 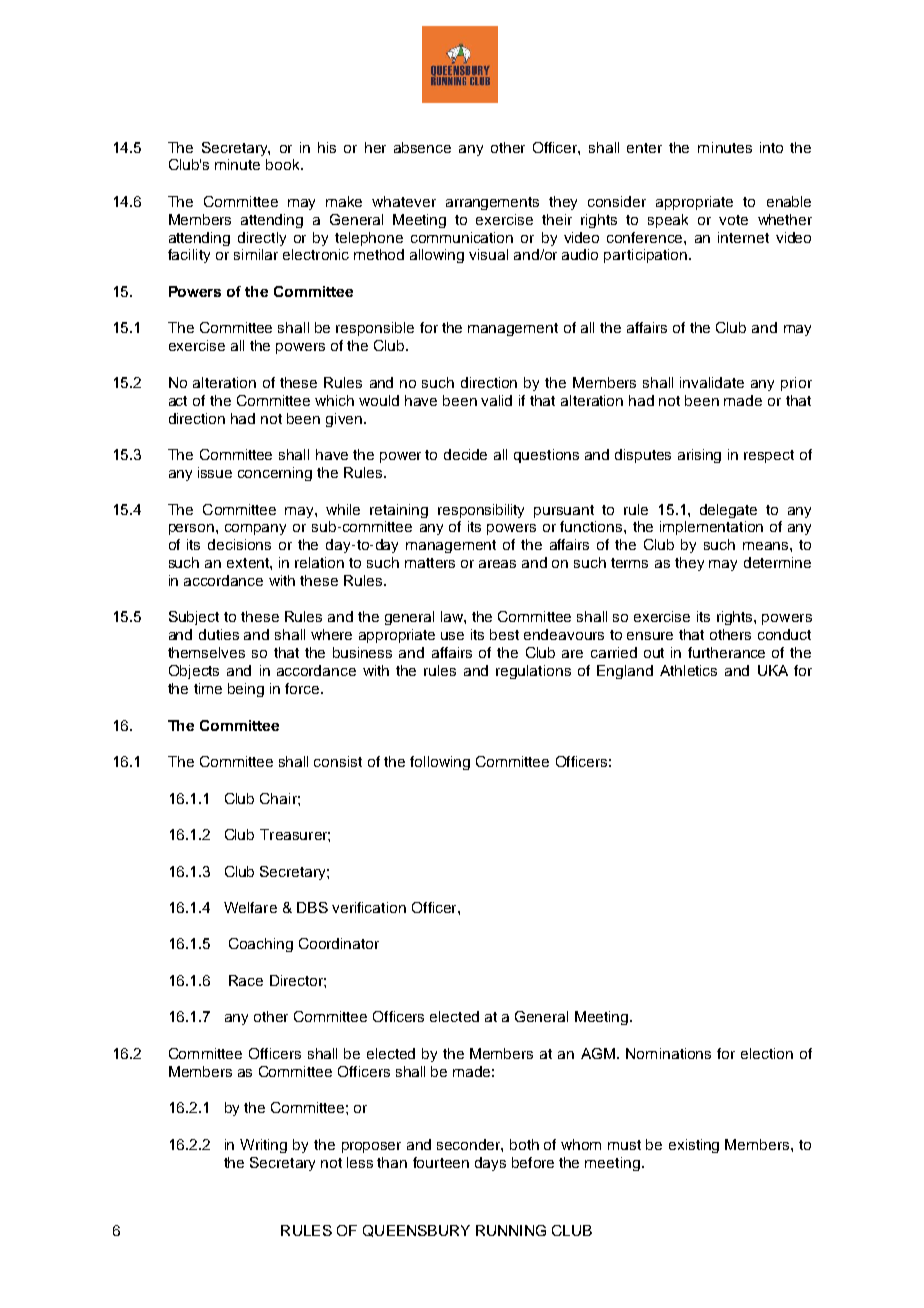 I want to click on arising, so click(x=699, y=456).
